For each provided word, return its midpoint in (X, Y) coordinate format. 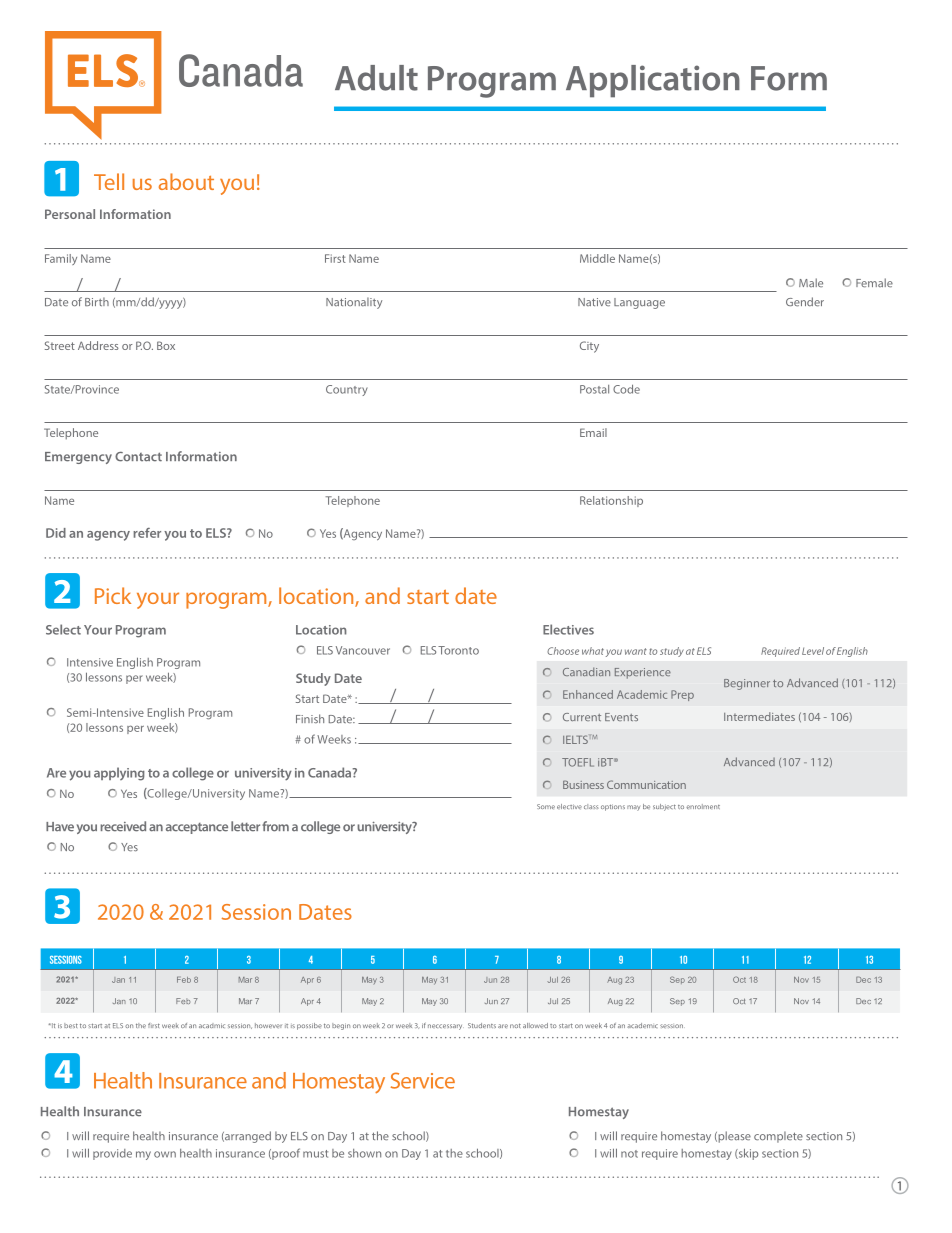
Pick (113, 595)
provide (112, 1154)
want (636, 651)
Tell (109, 181)
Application (653, 81)
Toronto (458, 650)
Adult (376, 78)
